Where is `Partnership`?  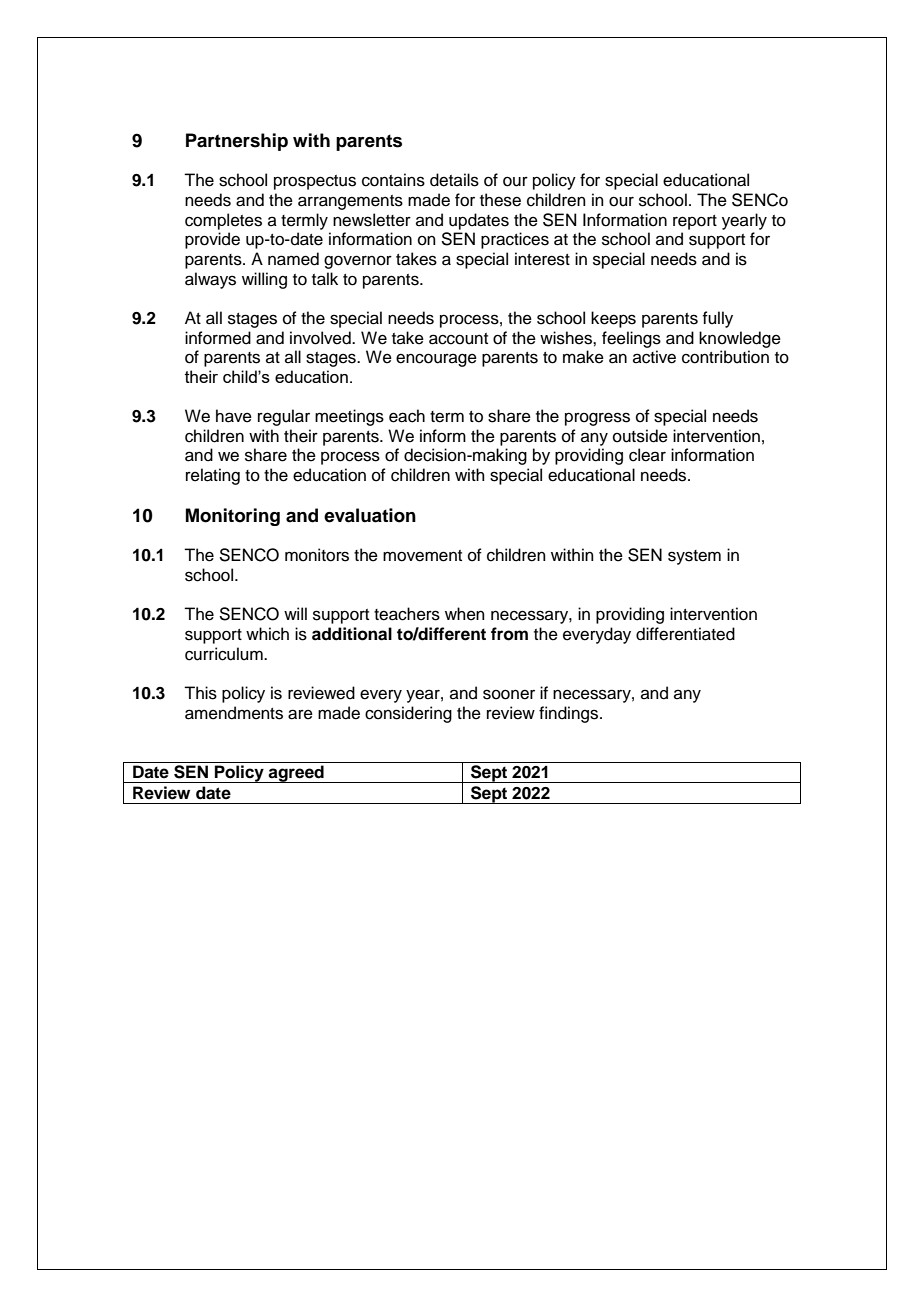
Partnership is located at coordinates (237, 142).
